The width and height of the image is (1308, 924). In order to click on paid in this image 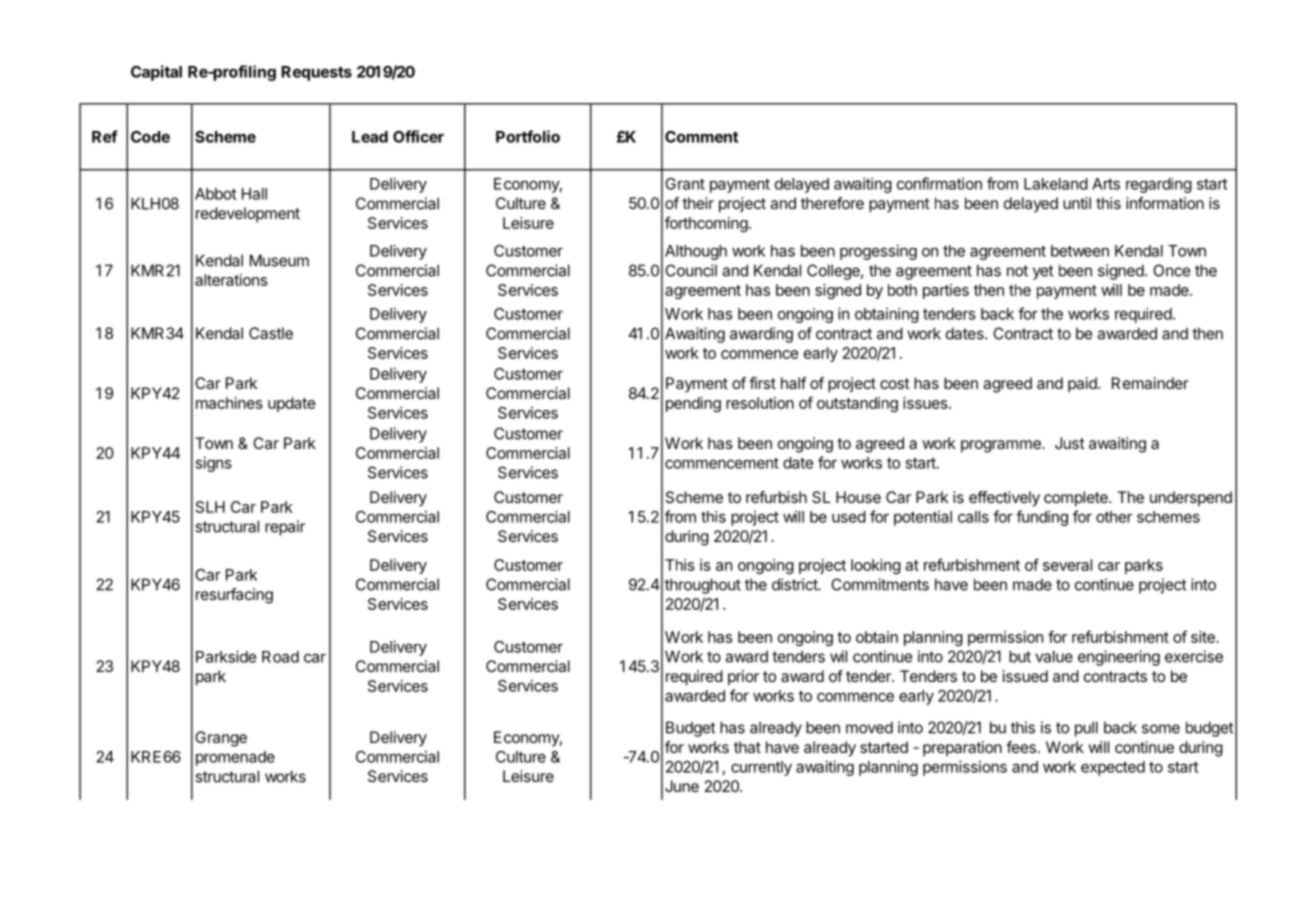, I will do `click(1083, 385)`.
